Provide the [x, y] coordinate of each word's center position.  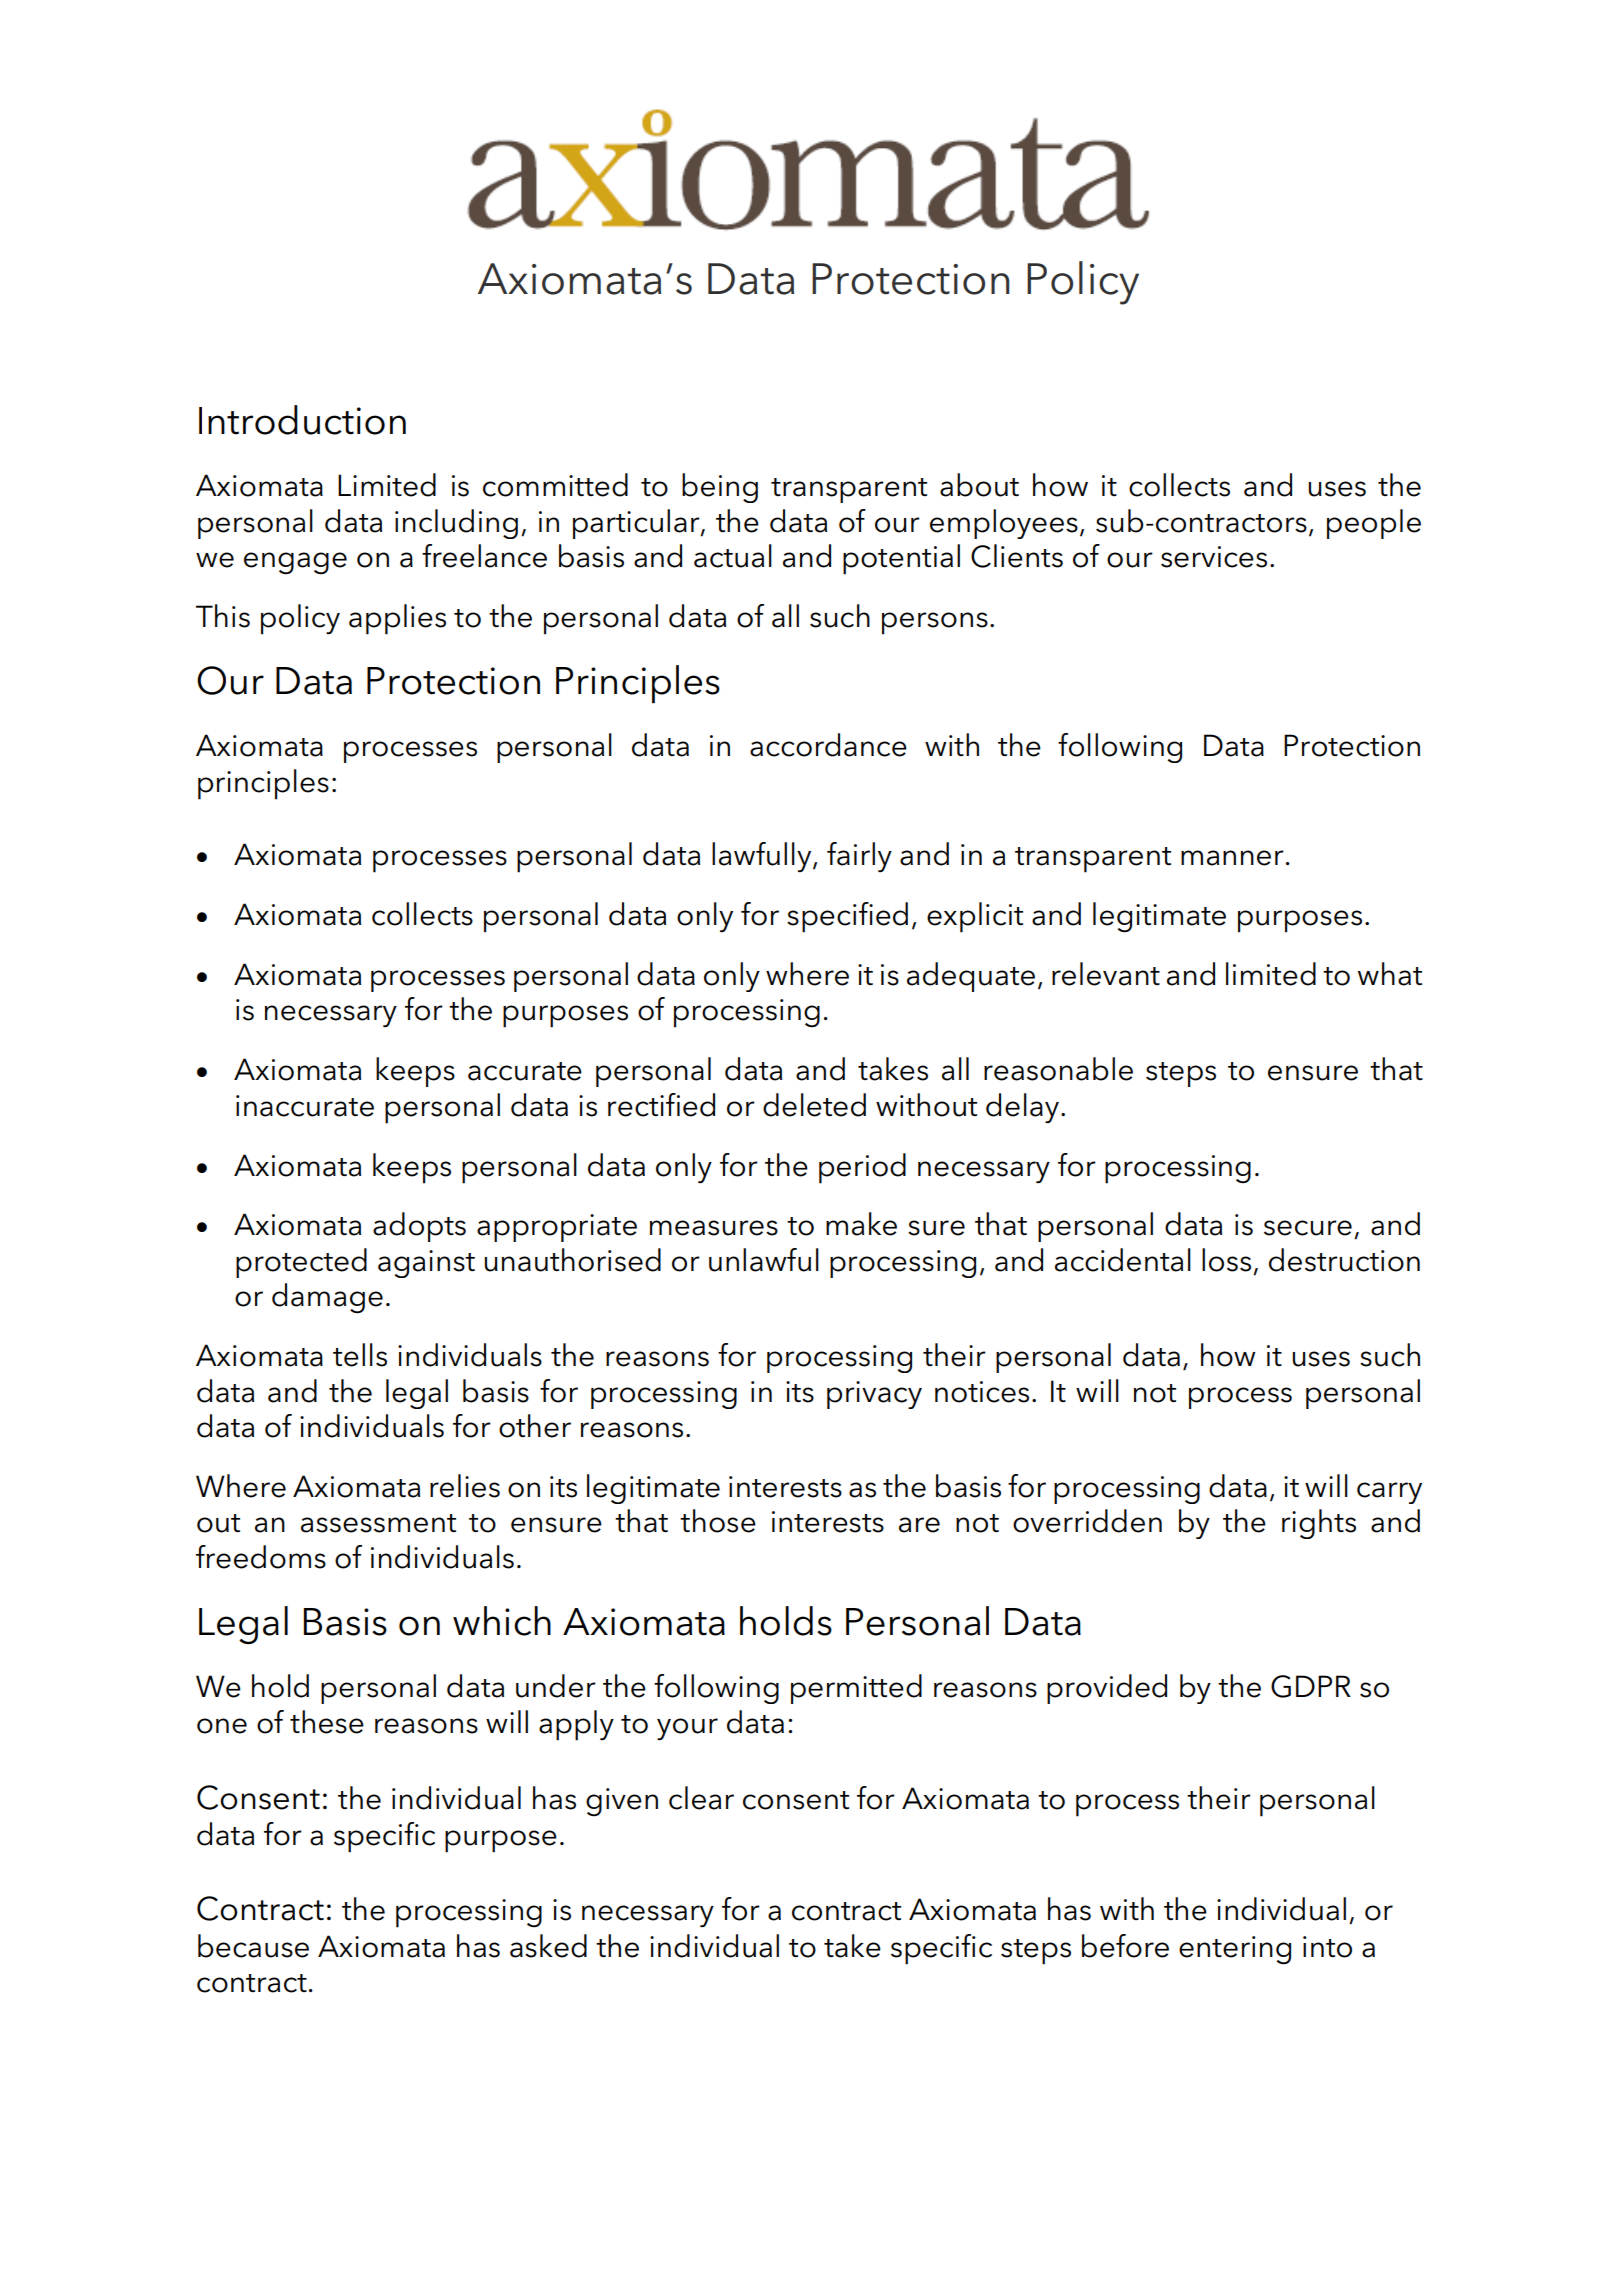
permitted [856, 1689]
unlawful [764, 1260]
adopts [419, 1227]
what [1390, 974]
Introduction [302, 420]
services [1214, 557]
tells [360, 1355]
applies [397, 619]
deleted [814, 1105]
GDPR [1311, 1686]
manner [1232, 858]
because [253, 1946]
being [720, 488]
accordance [828, 745]
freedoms [261, 1557]
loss [1226, 1260]
